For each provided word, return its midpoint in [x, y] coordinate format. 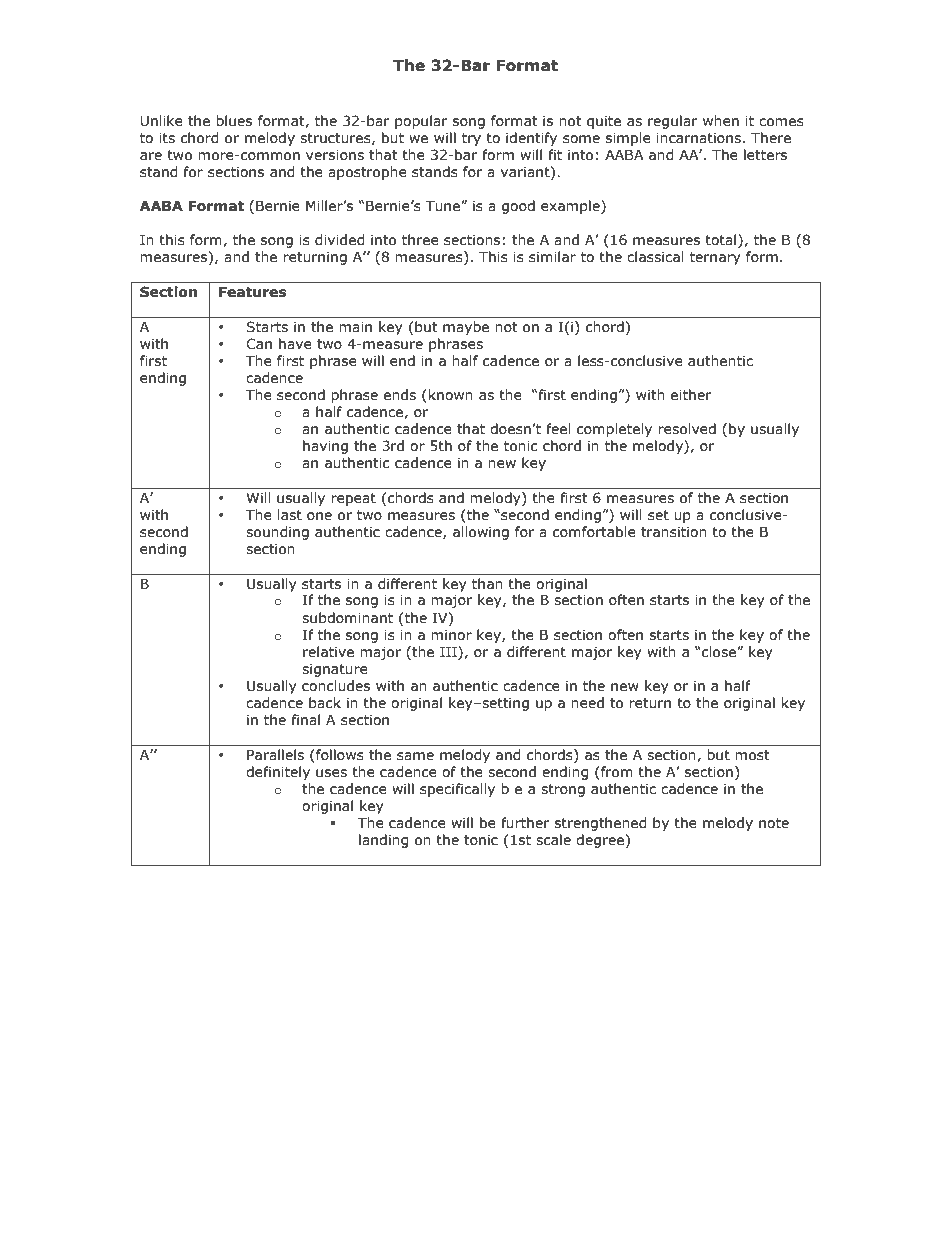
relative [328, 652]
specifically [457, 790]
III [449, 651]
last [289, 515]
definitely [278, 773]
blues [234, 121]
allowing [481, 533]
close [719, 652]
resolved [687, 429]
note [774, 823]
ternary [715, 258]
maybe [466, 328]
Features [252, 292]
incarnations [698, 138]
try [471, 139]
